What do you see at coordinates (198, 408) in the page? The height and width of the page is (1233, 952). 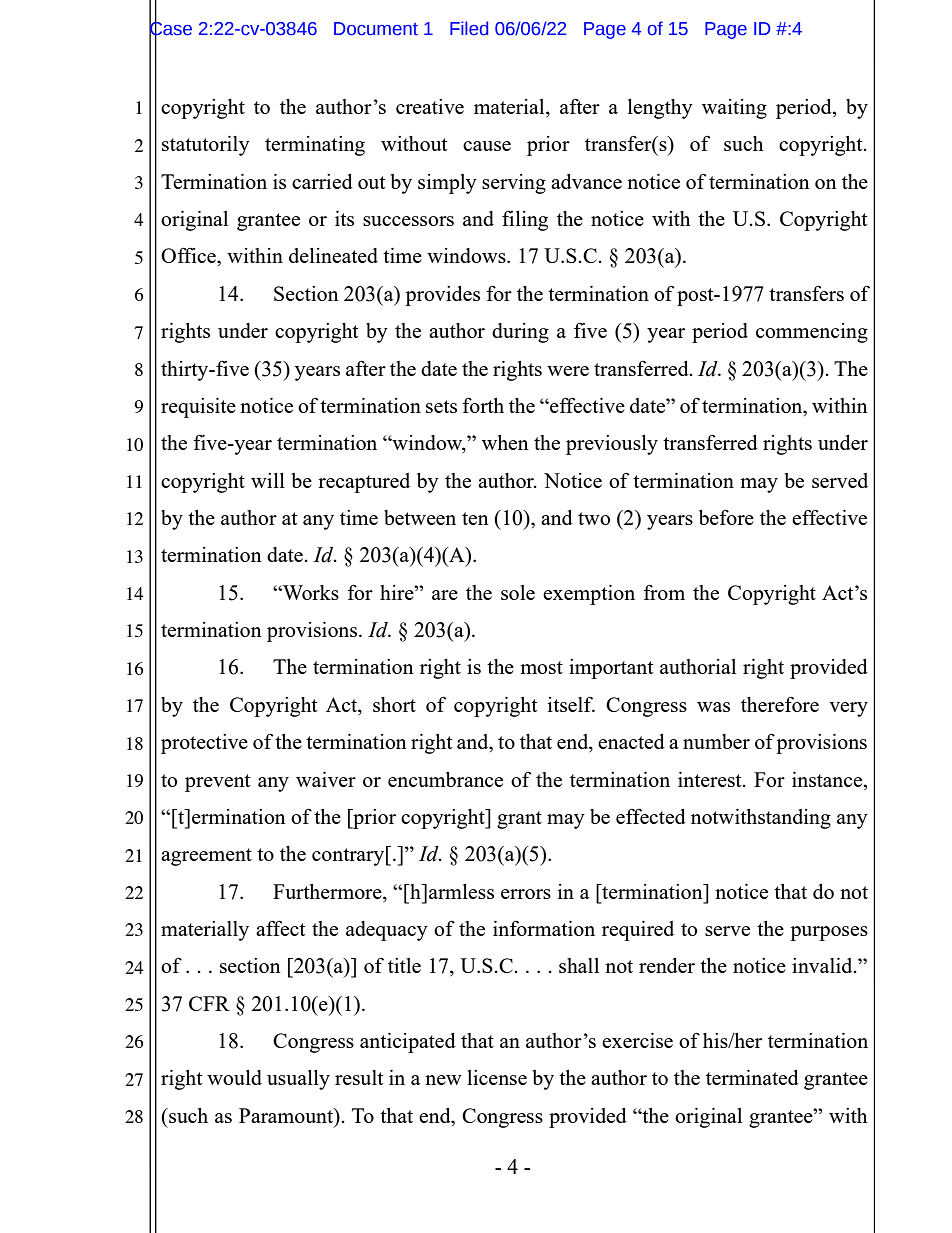 I see `requisite` at bounding box center [198, 408].
